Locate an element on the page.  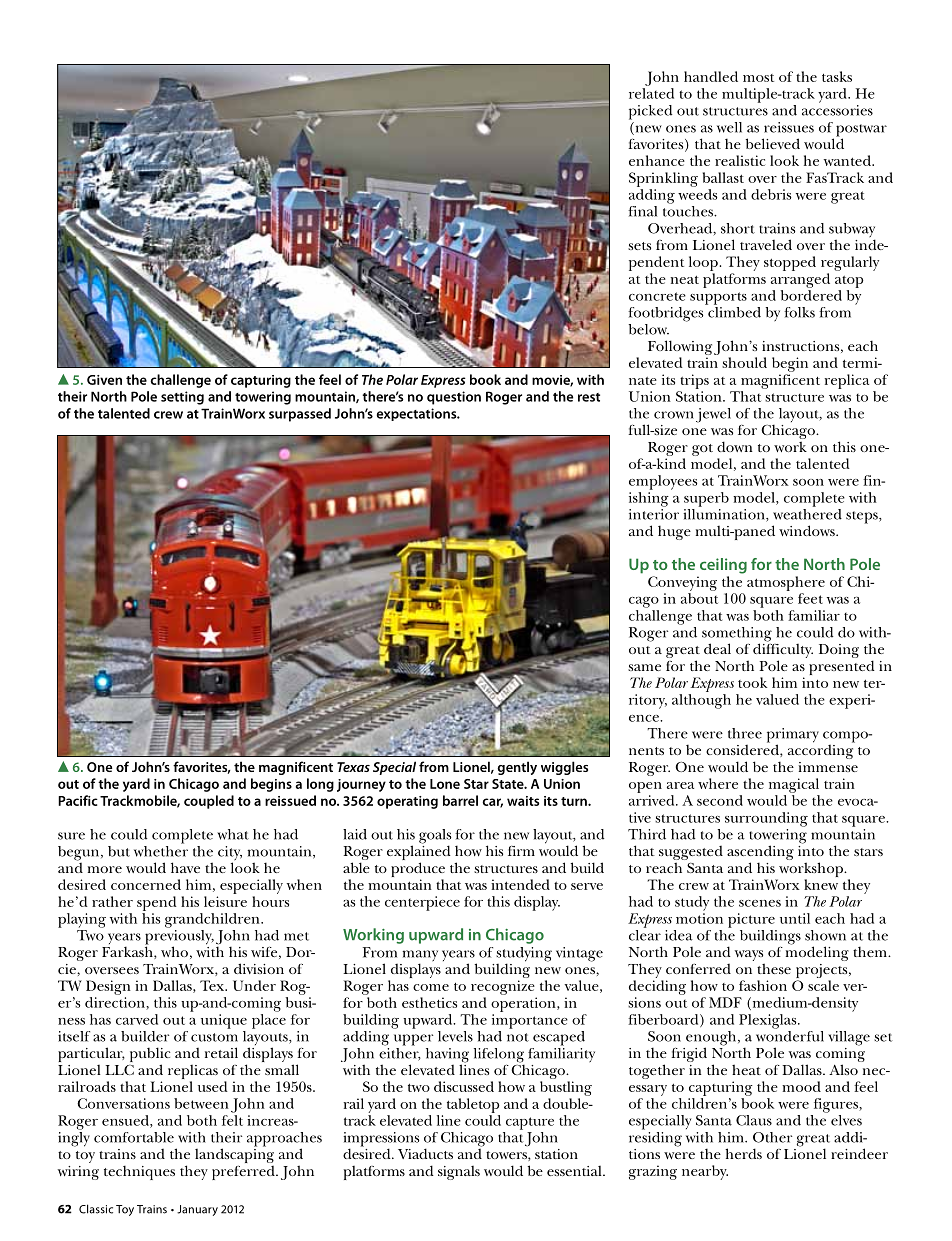
centerpiece is located at coordinates (422, 903).
